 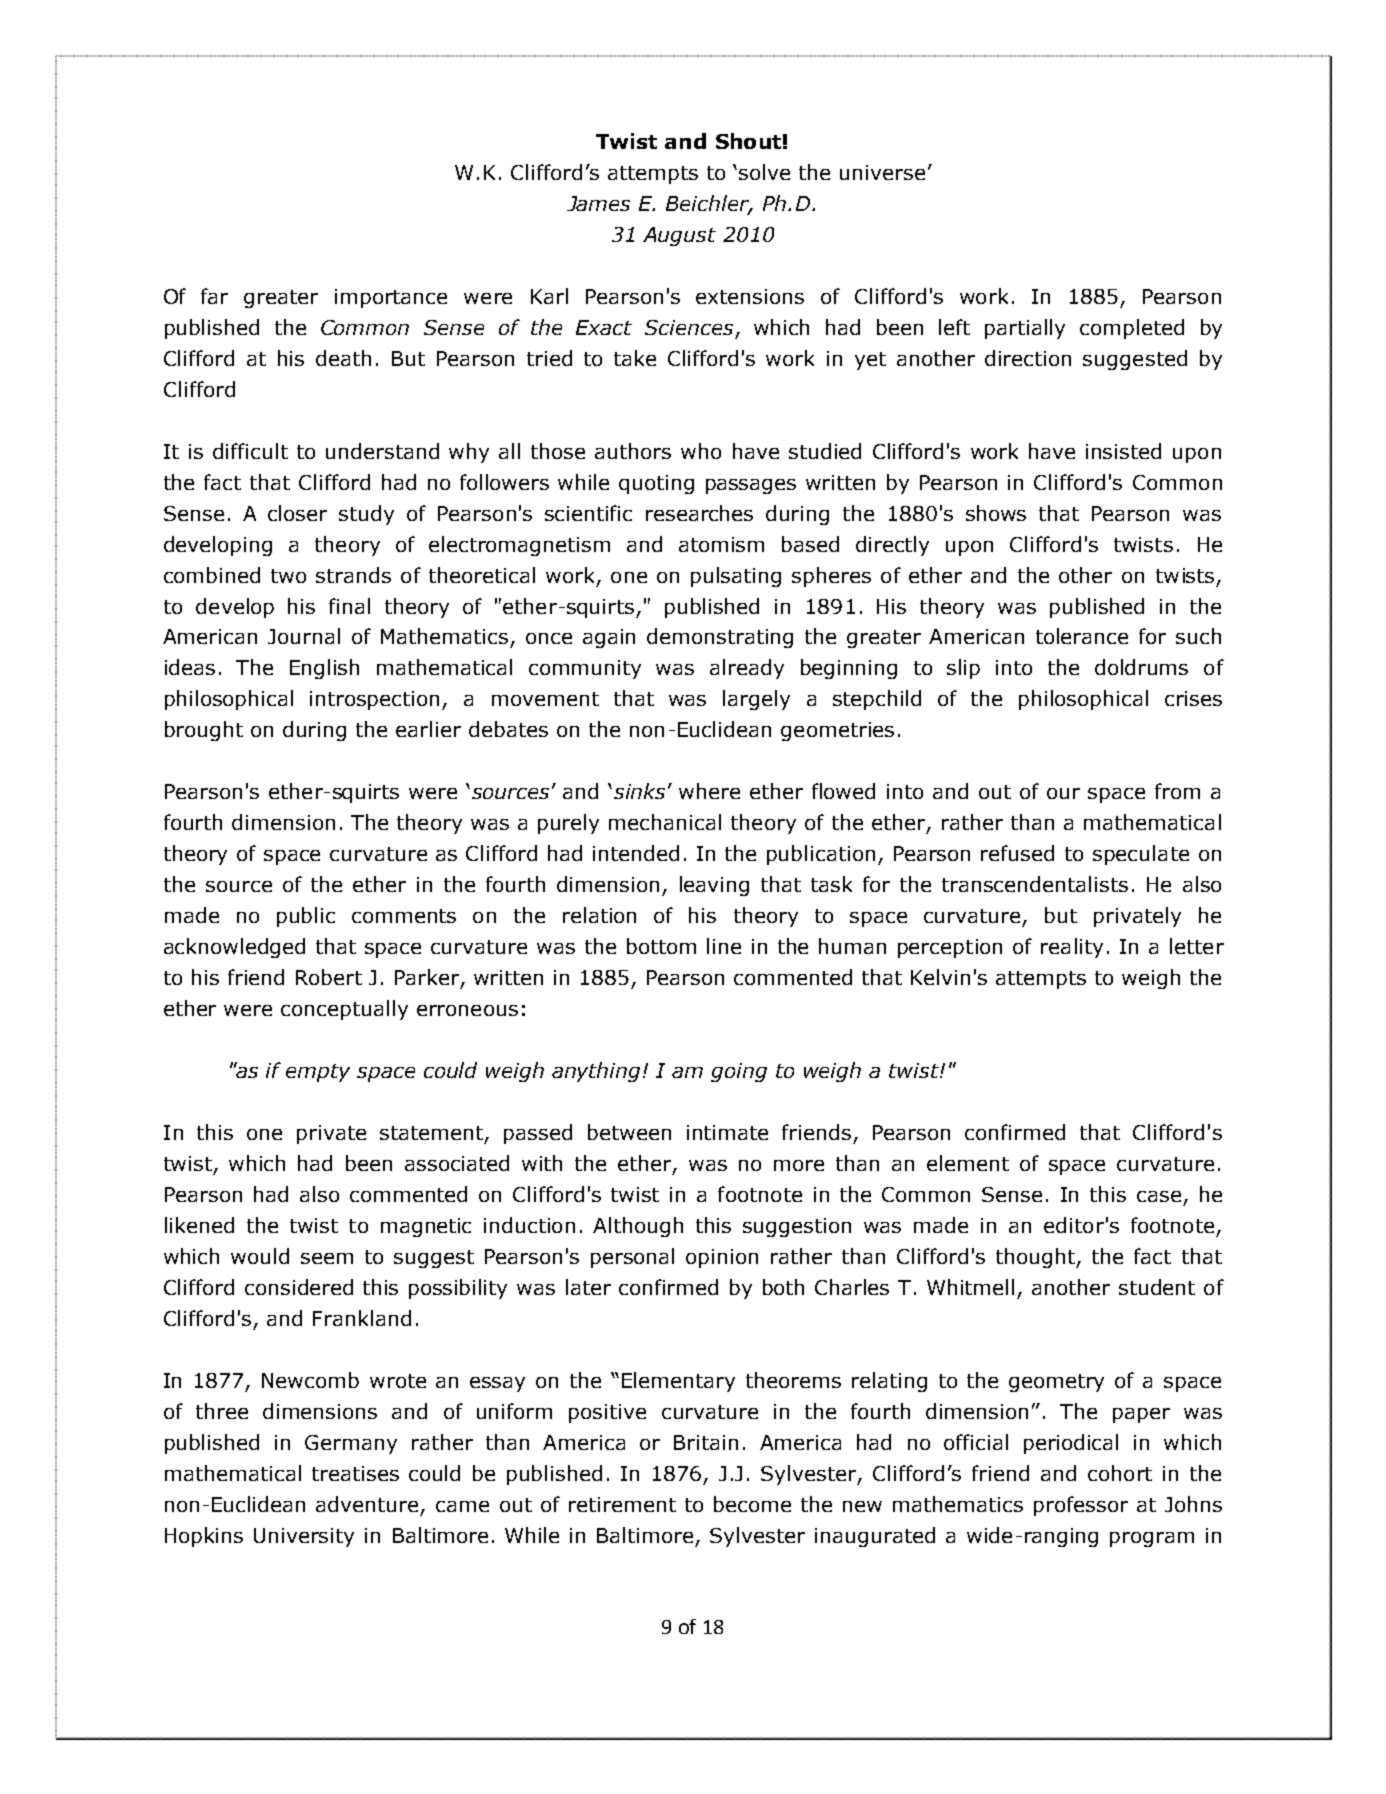 What do you see at coordinates (327, 1258) in the screenshot?
I see `seem` at bounding box center [327, 1258].
